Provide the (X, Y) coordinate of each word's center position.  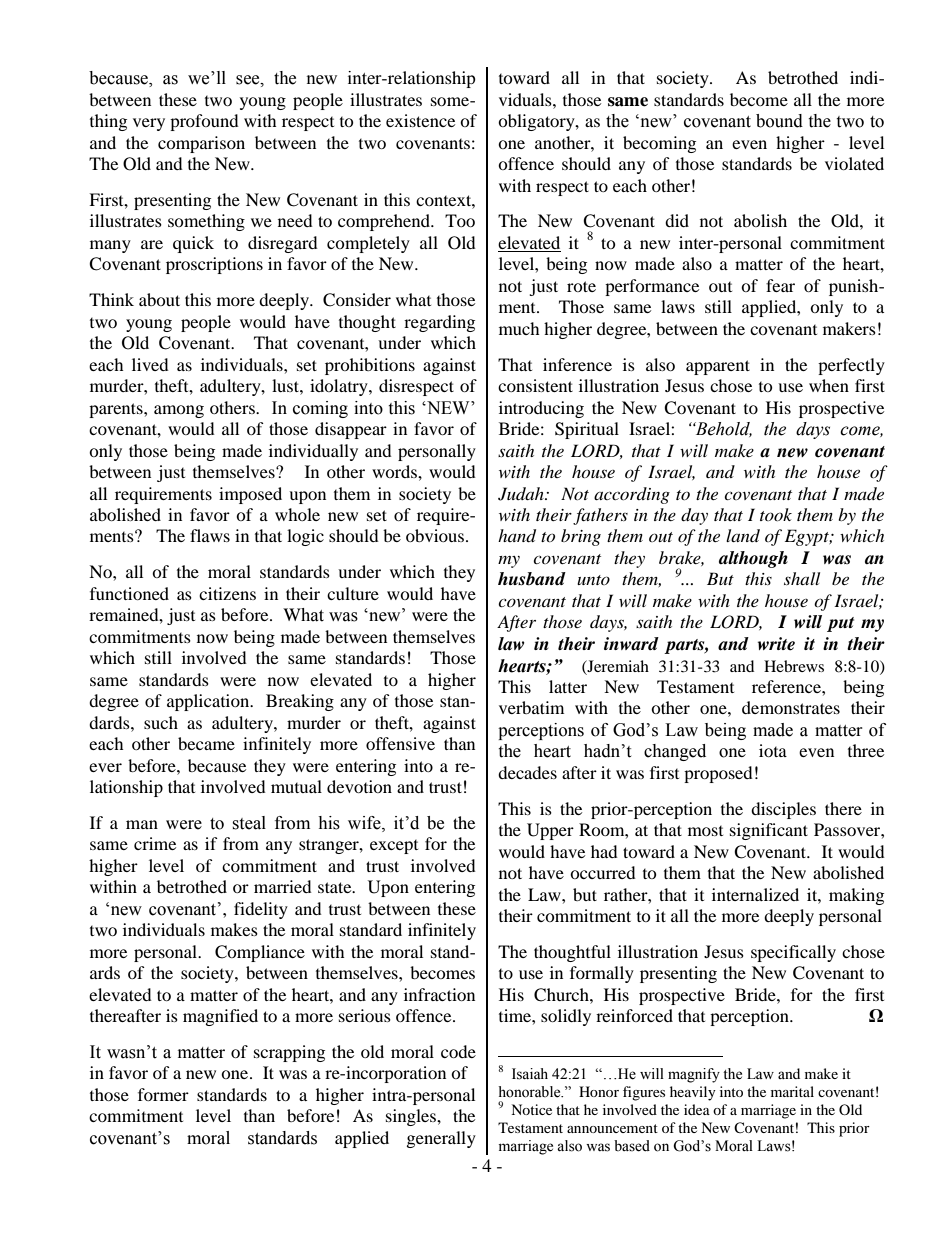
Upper (550, 831)
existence (420, 120)
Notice (531, 1109)
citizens (227, 593)
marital (792, 1091)
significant (769, 831)
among (179, 411)
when (829, 385)
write (776, 644)
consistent (535, 385)
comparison (201, 144)
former (163, 1094)
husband (532, 579)
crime (155, 843)
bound (779, 121)
